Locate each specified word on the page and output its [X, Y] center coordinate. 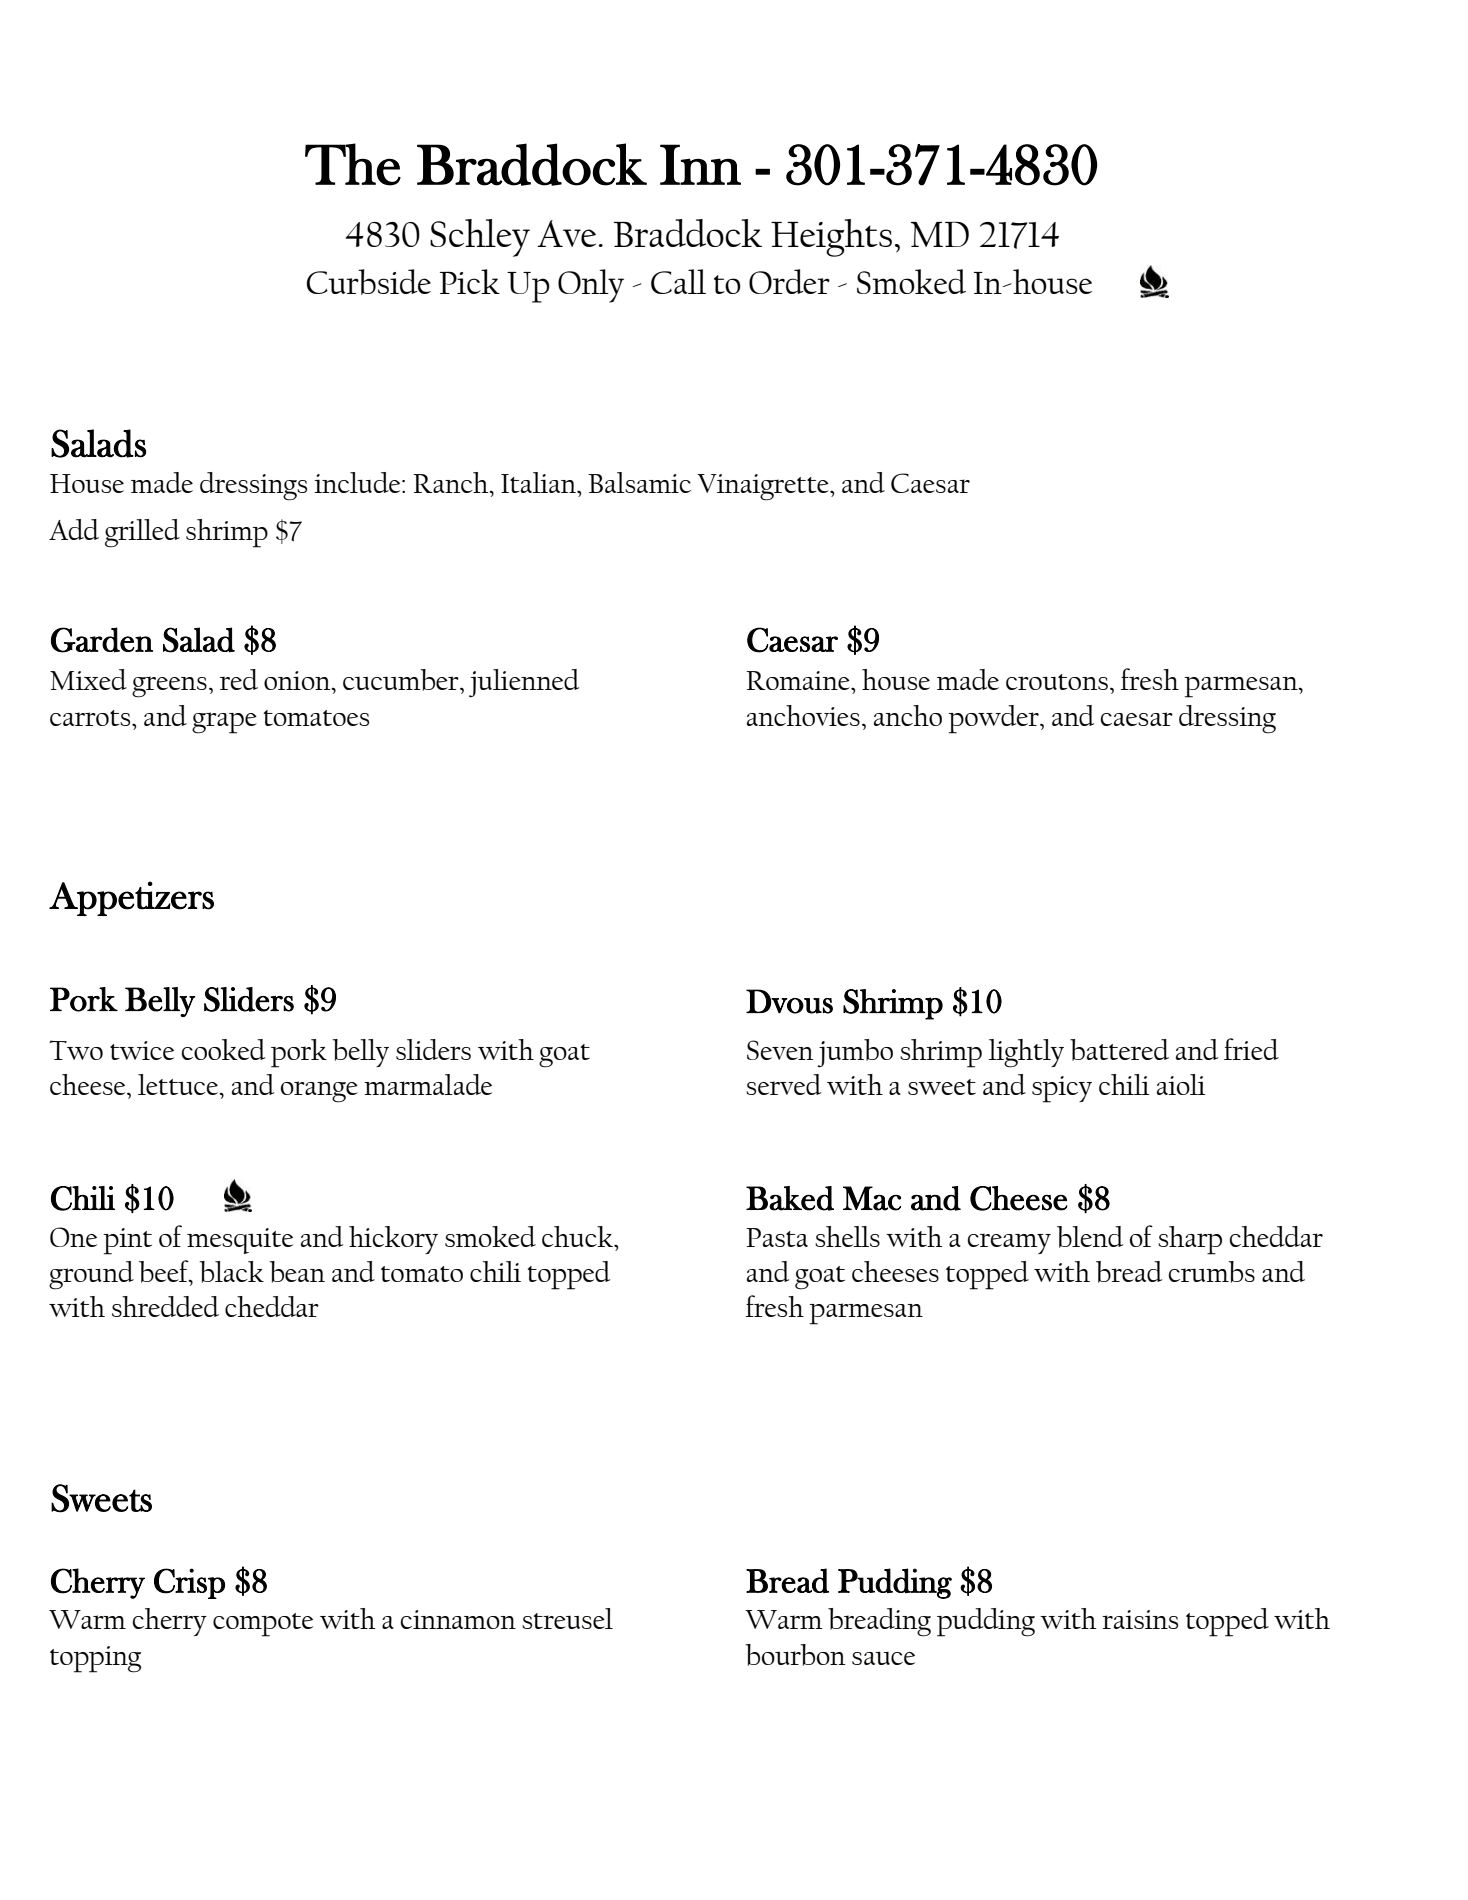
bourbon [795, 1655]
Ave [566, 233]
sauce [883, 1658]
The [353, 164]
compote [263, 1625]
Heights [831, 238]
